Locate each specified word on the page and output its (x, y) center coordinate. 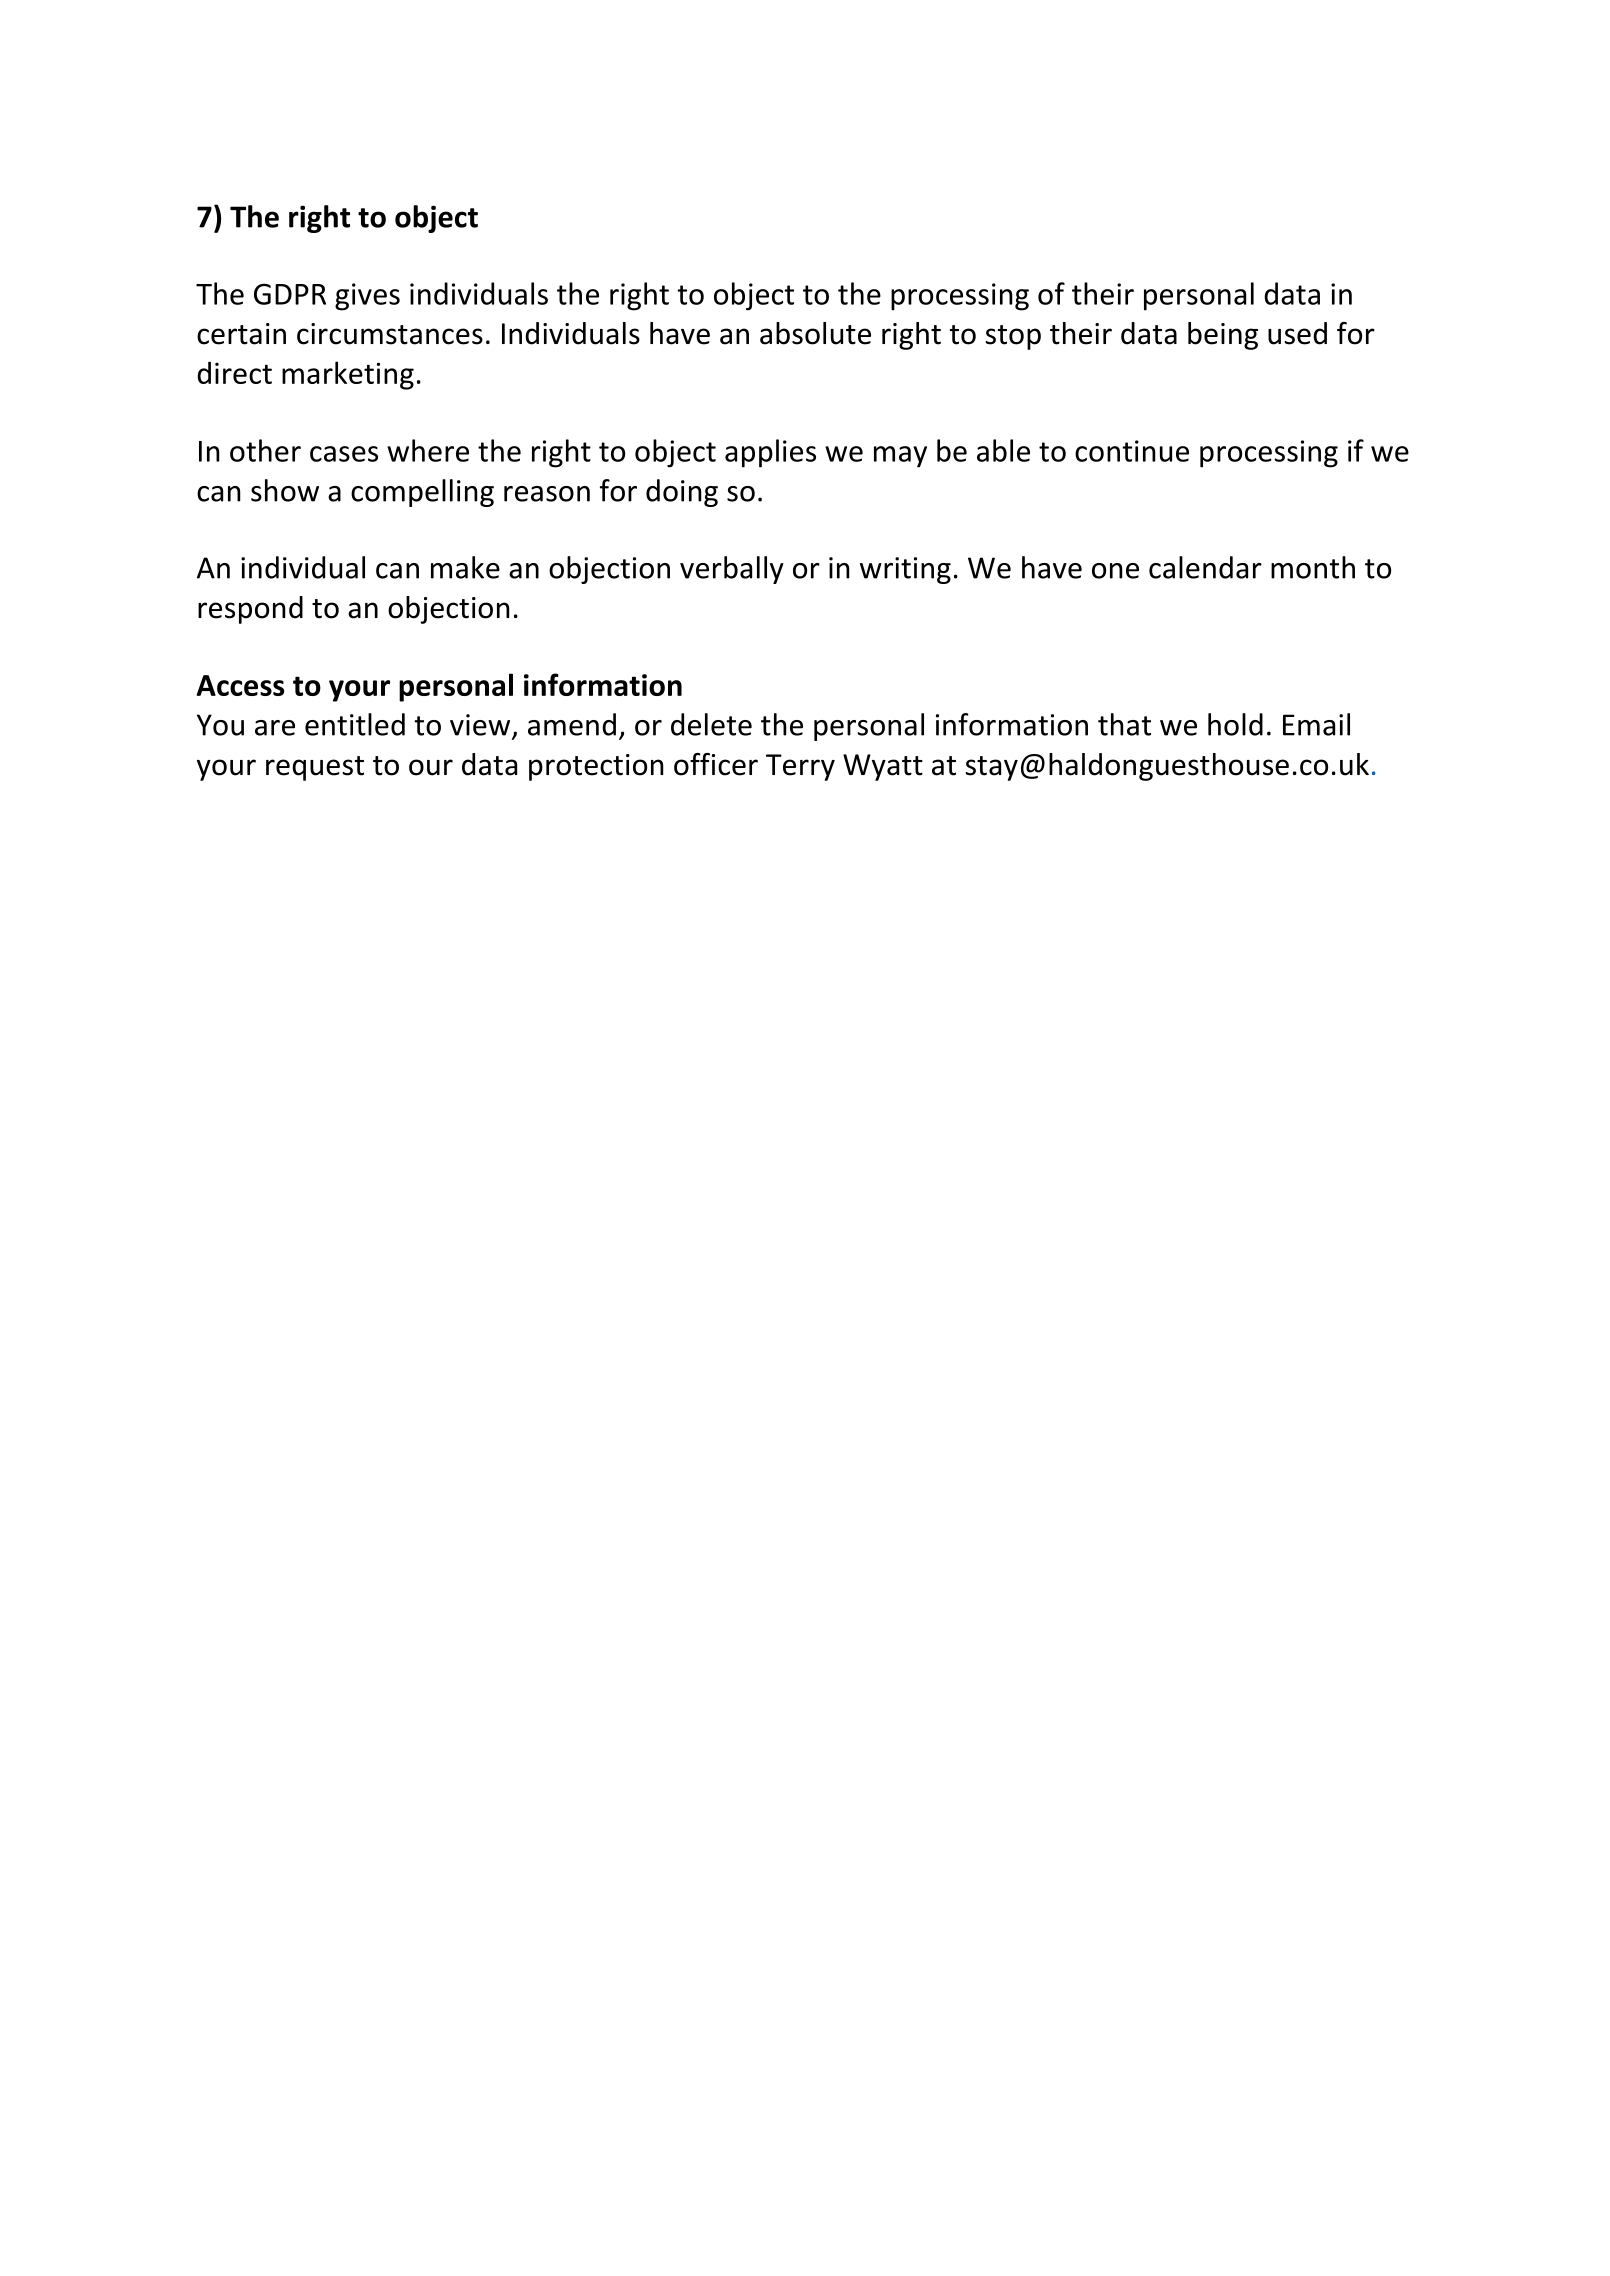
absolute (815, 333)
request (315, 768)
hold (1235, 724)
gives (367, 297)
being (1223, 336)
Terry (800, 767)
